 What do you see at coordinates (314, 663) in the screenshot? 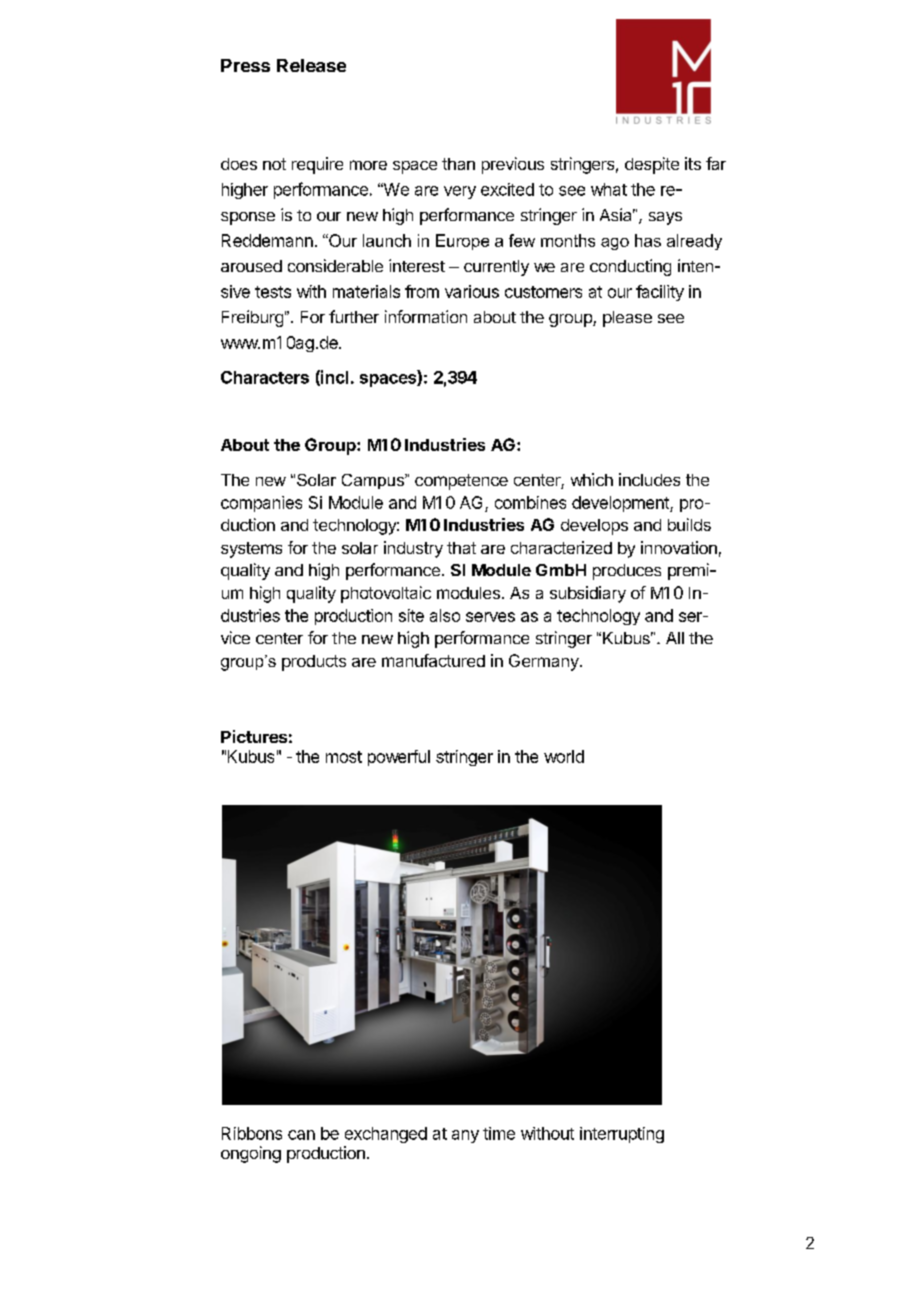
I see `products` at bounding box center [314, 663].
